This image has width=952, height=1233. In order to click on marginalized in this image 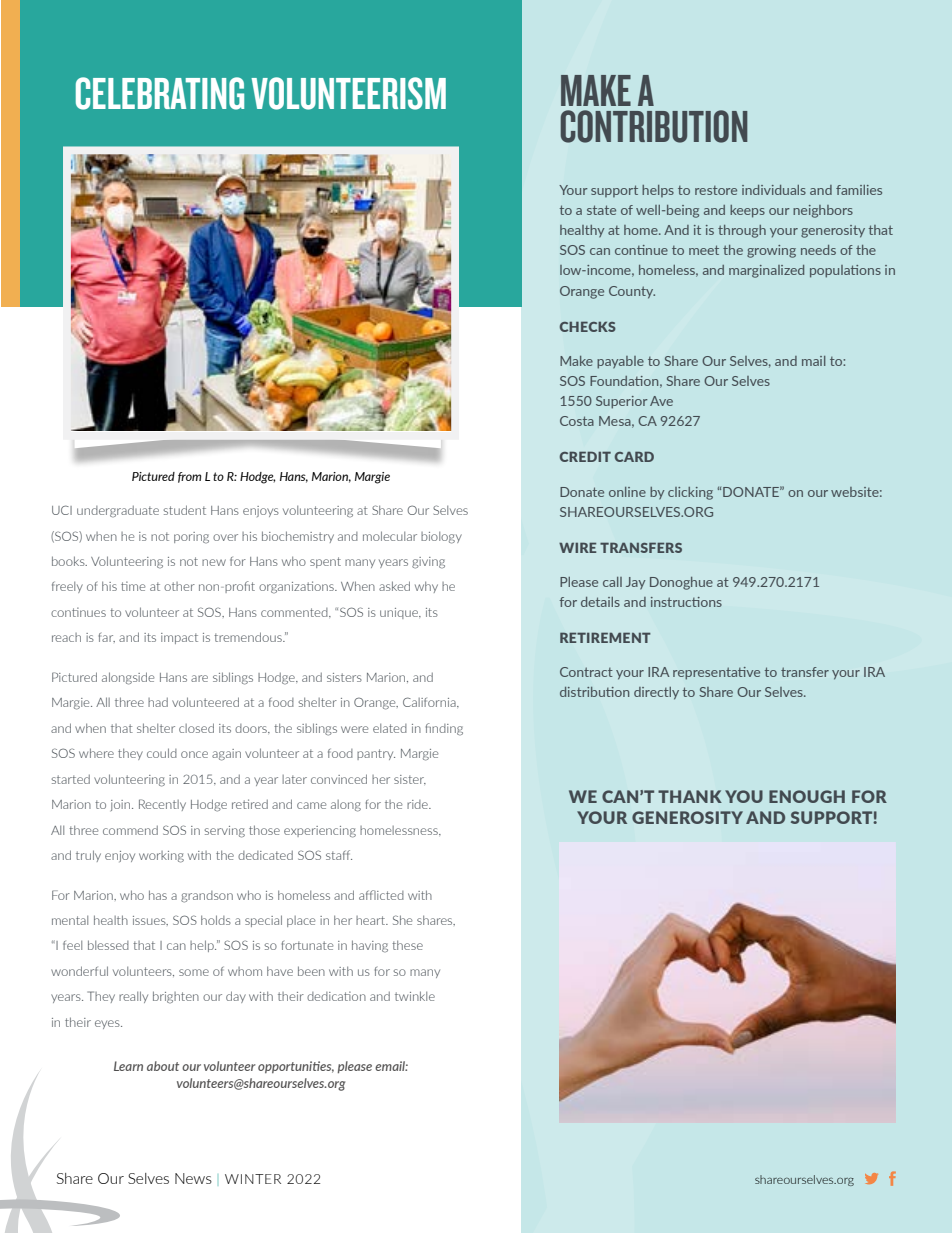, I will do `click(766, 271)`.
